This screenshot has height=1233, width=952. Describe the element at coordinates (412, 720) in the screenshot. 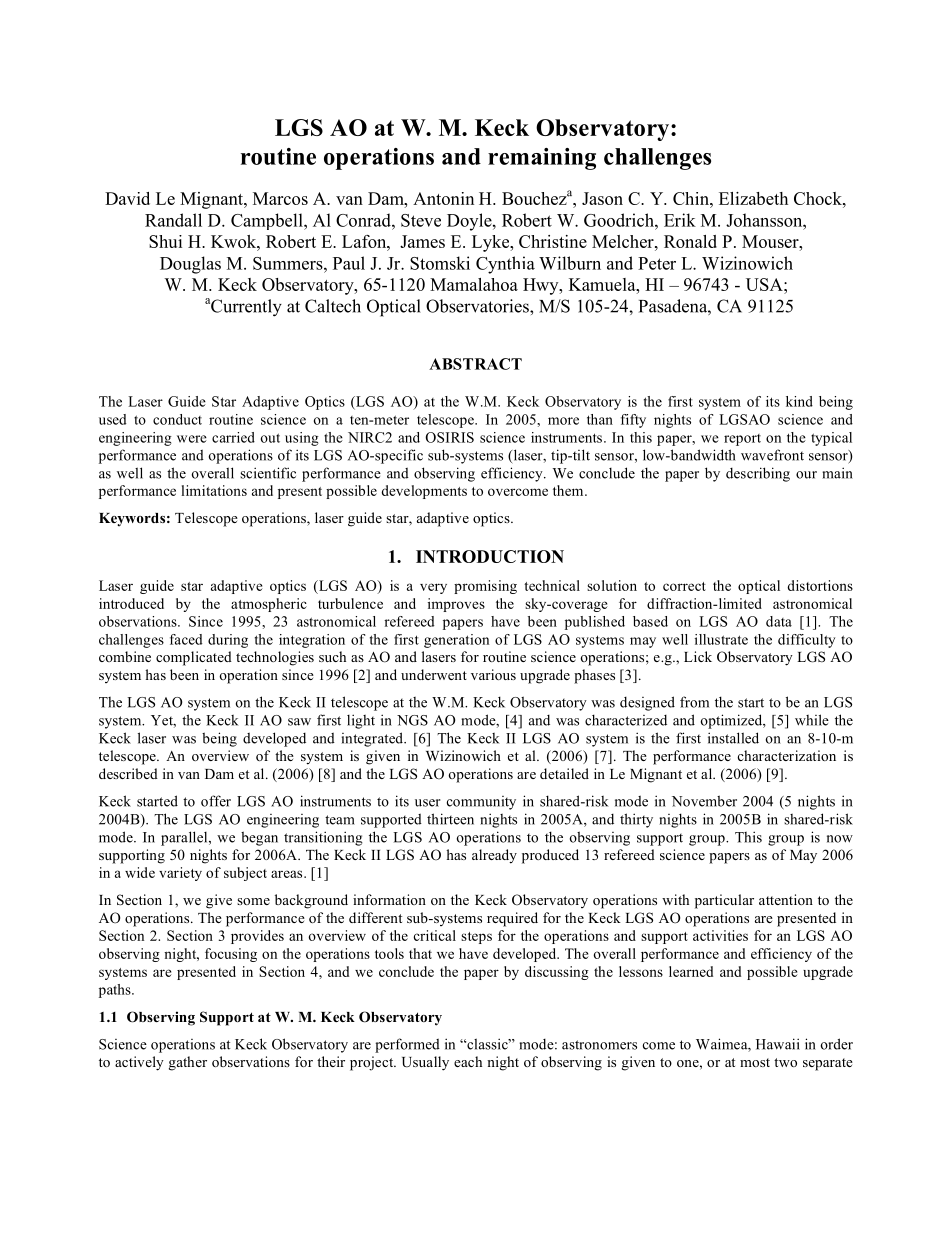

I see `NGS` at that location.
